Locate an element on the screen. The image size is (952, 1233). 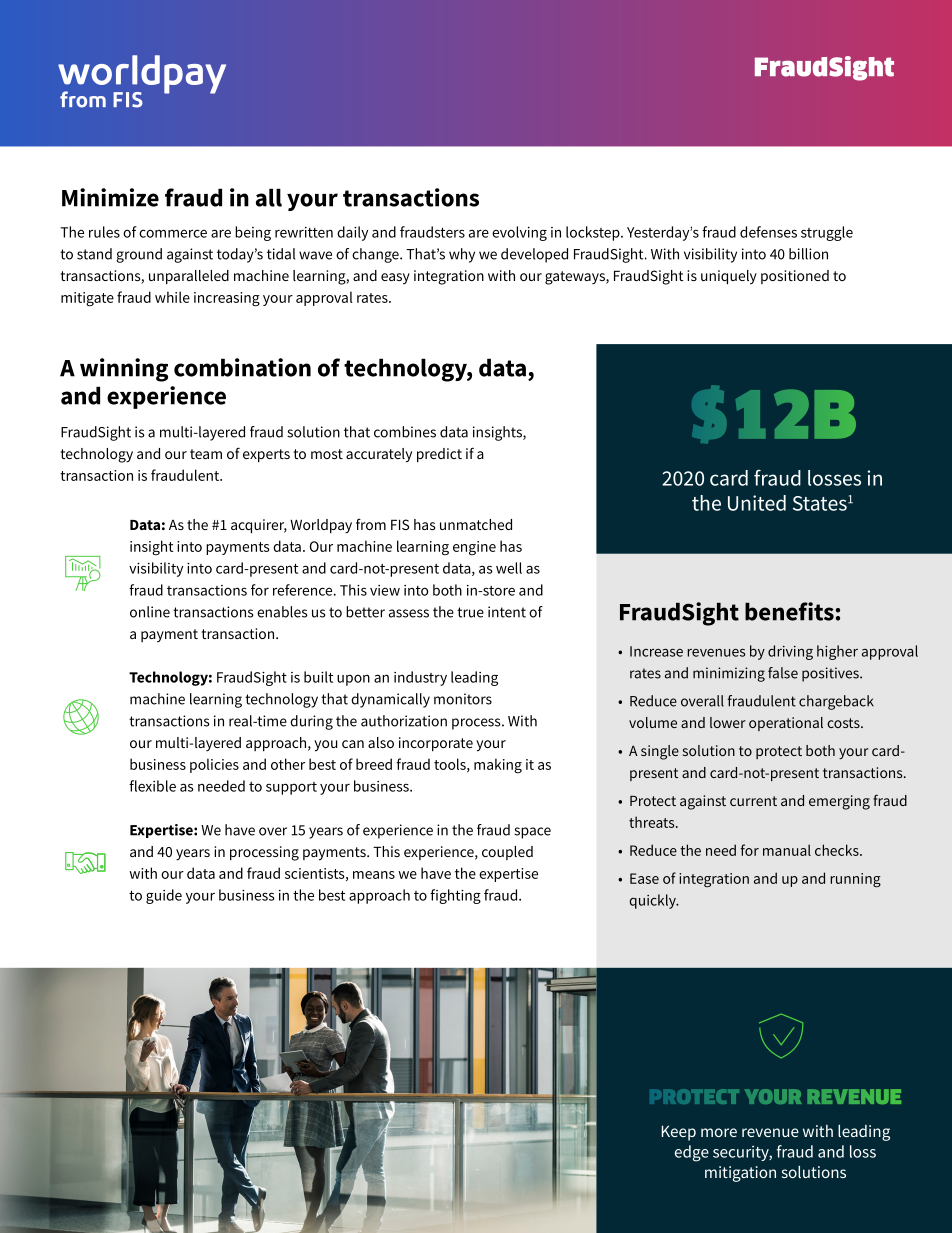
means is located at coordinates (374, 875).
